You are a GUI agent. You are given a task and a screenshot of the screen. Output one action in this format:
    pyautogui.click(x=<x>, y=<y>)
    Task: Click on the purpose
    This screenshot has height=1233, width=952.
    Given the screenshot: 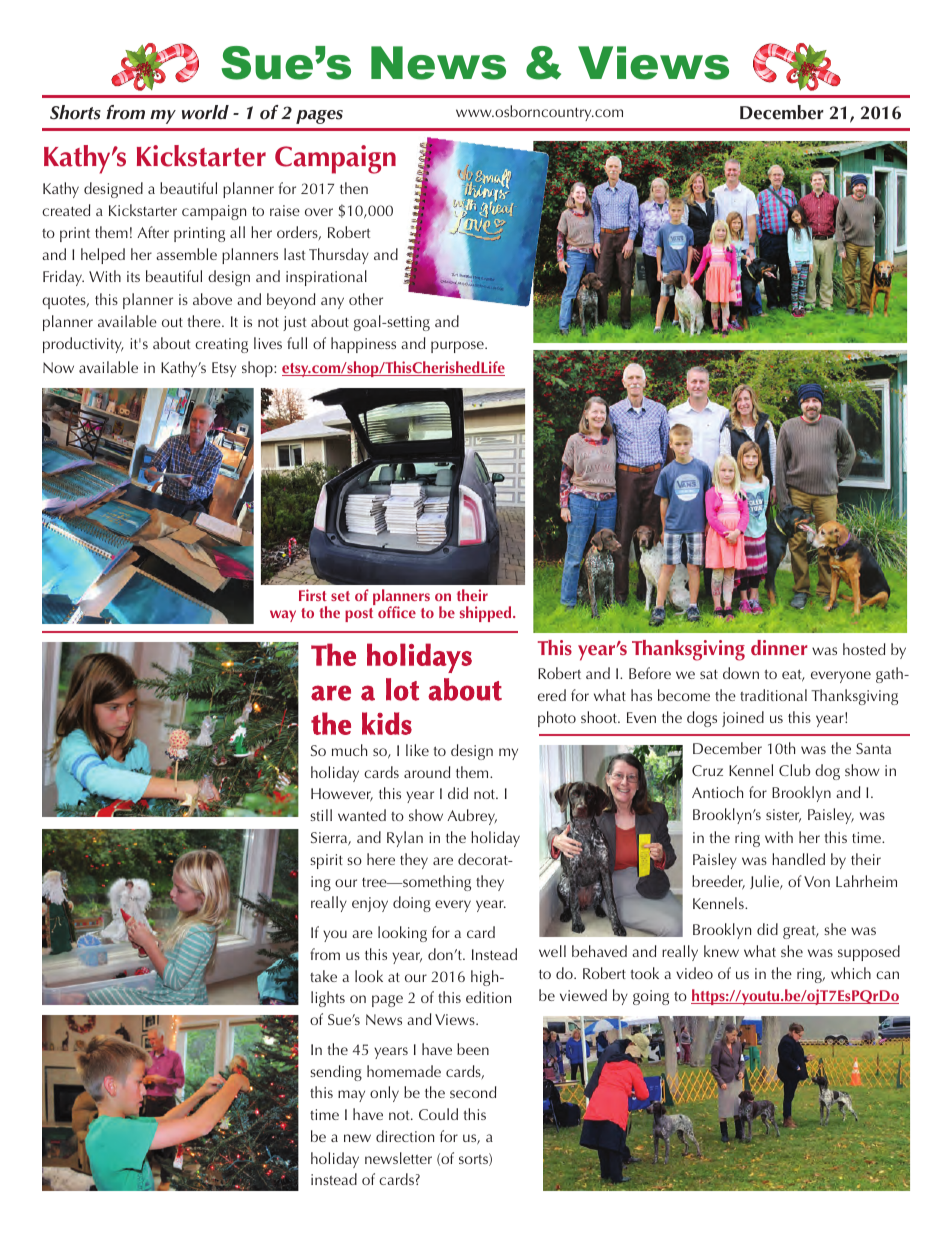 What is the action you would take?
    pyautogui.click(x=458, y=347)
